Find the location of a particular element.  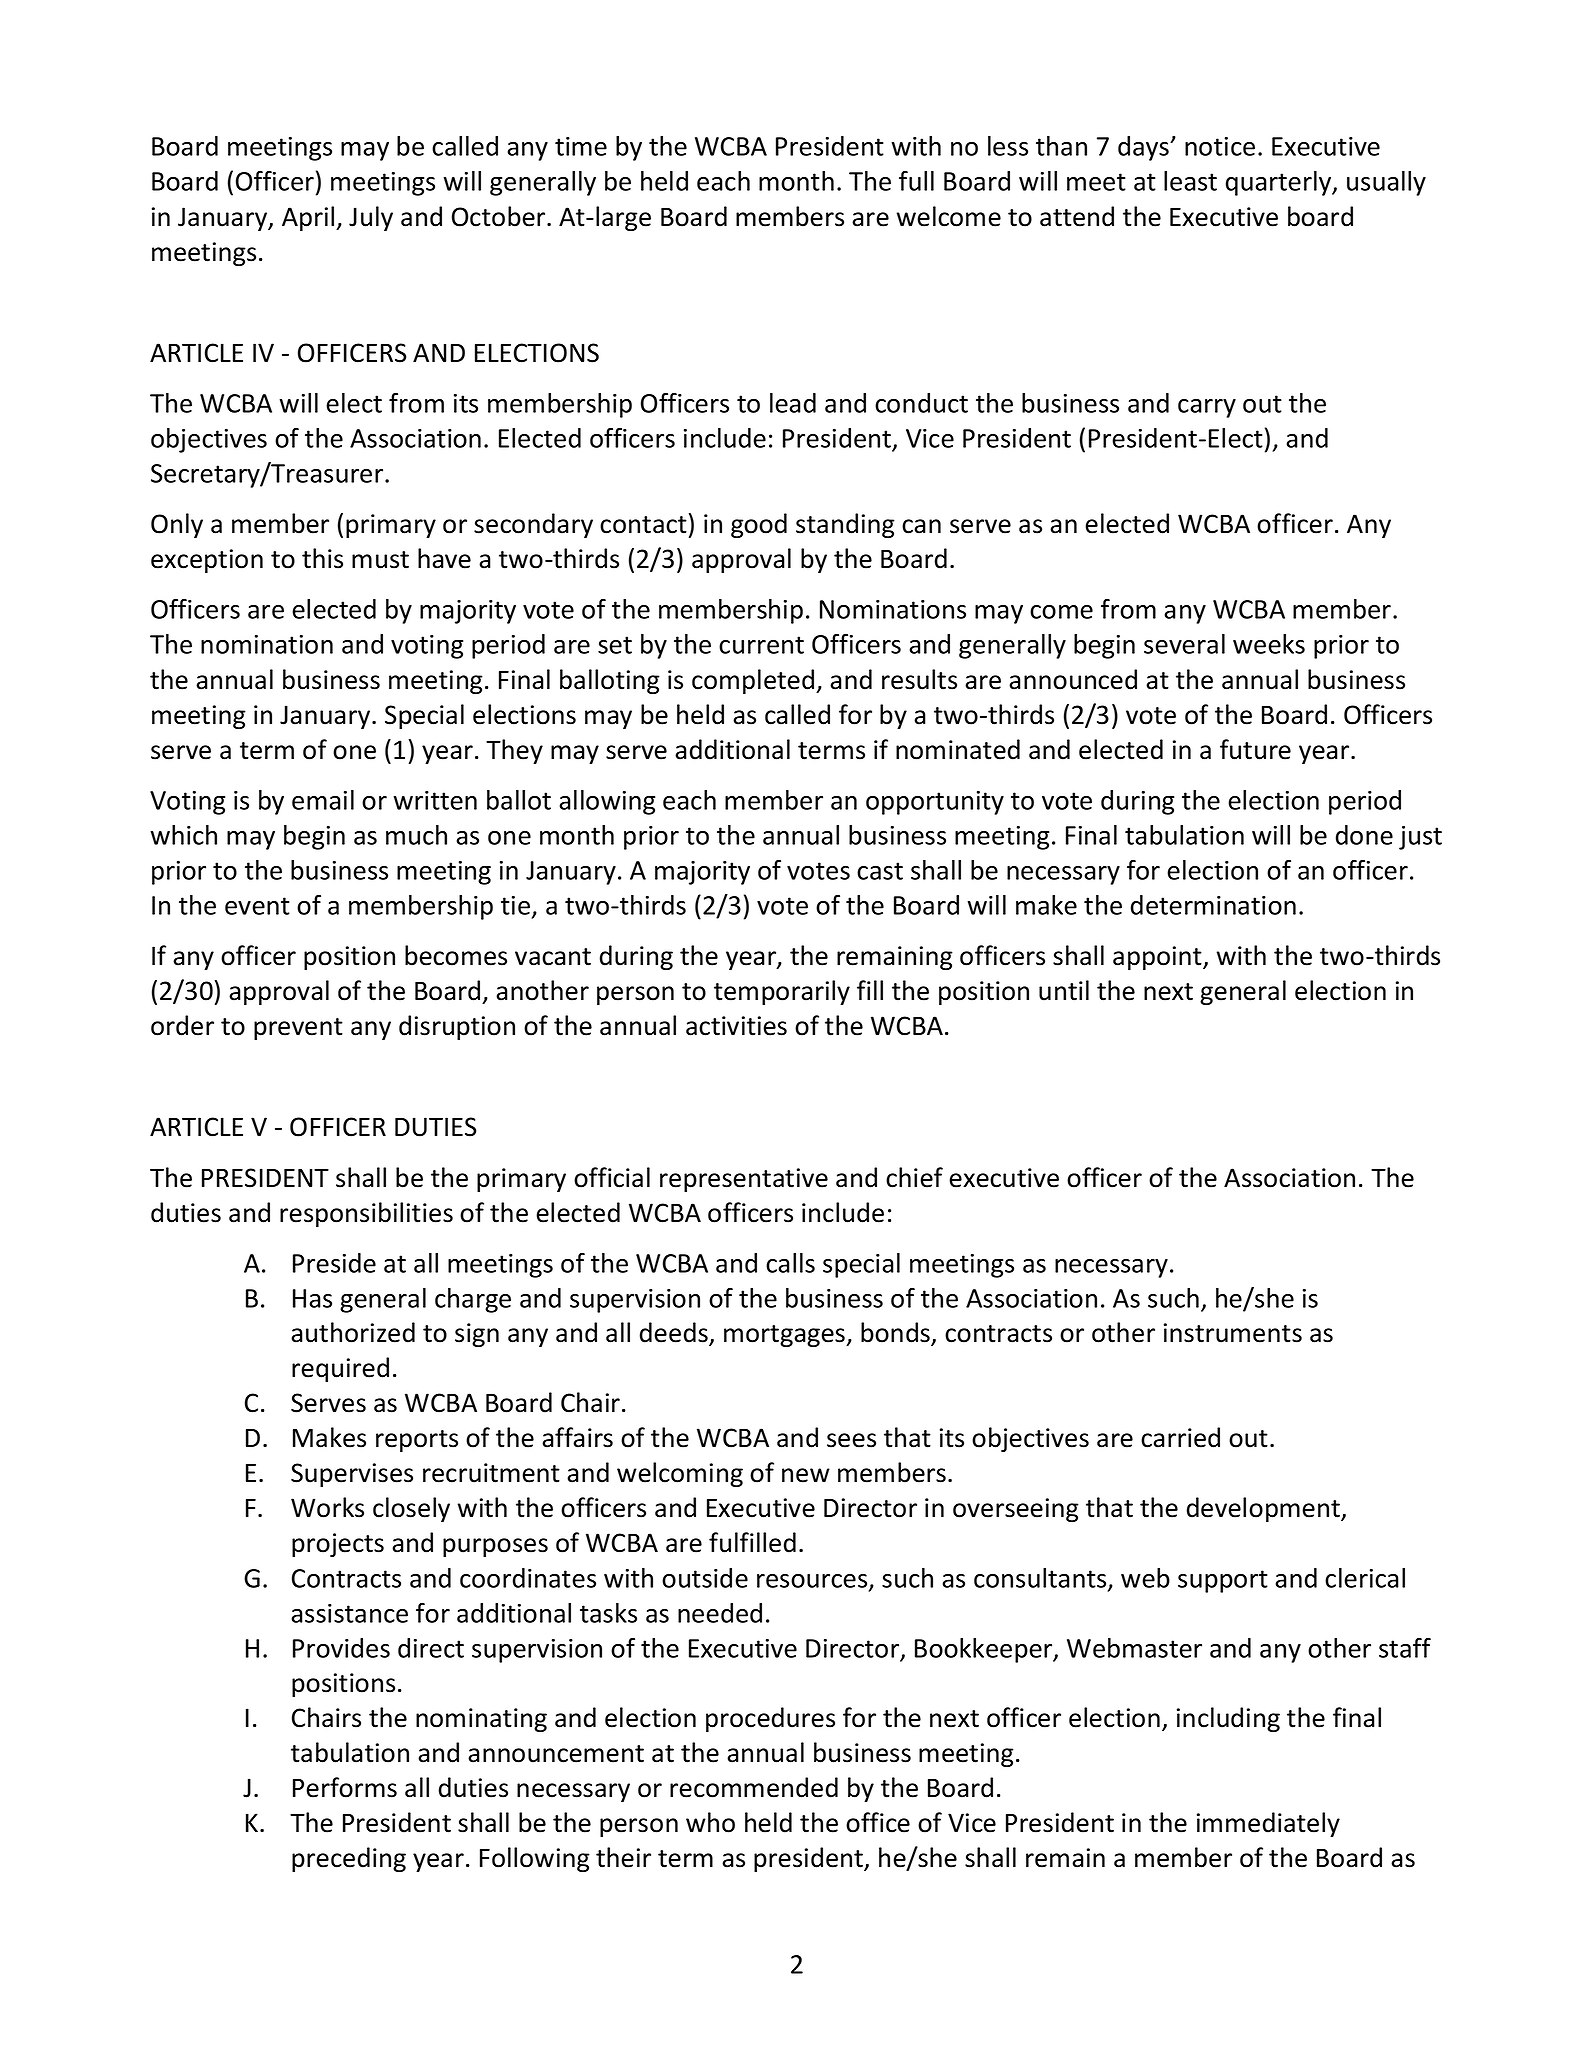

full is located at coordinates (916, 181).
